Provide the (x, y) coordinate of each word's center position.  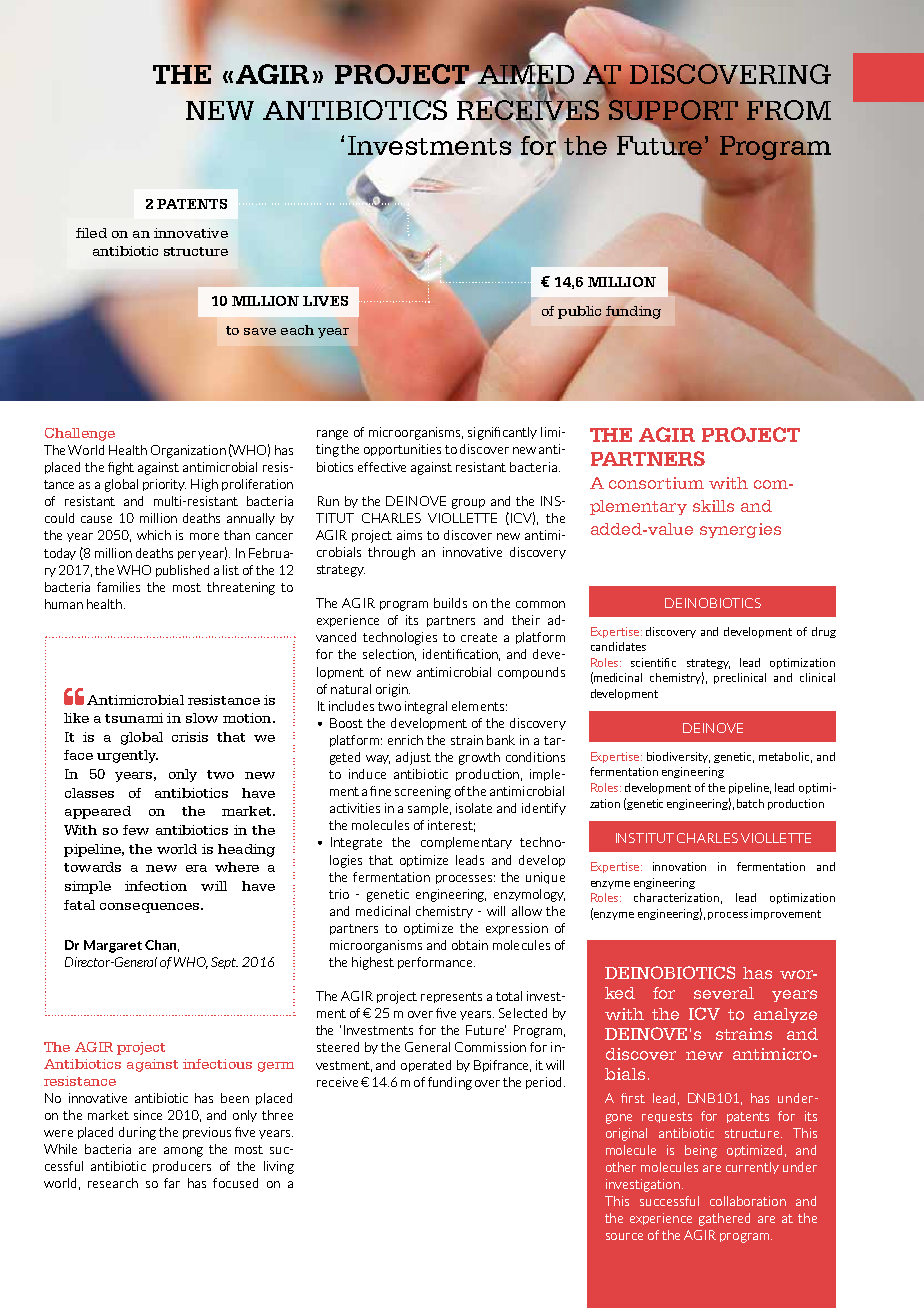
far (172, 1183)
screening (423, 792)
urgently (127, 756)
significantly (502, 433)
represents (451, 997)
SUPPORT (673, 111)
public (579, 312)
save (260, 331)
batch (750, 803)
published (182, 571)
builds (450, 603)
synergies (740, 530)
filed (91, 233)
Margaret (113, 946)
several (724, 993)
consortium (656, 483)
